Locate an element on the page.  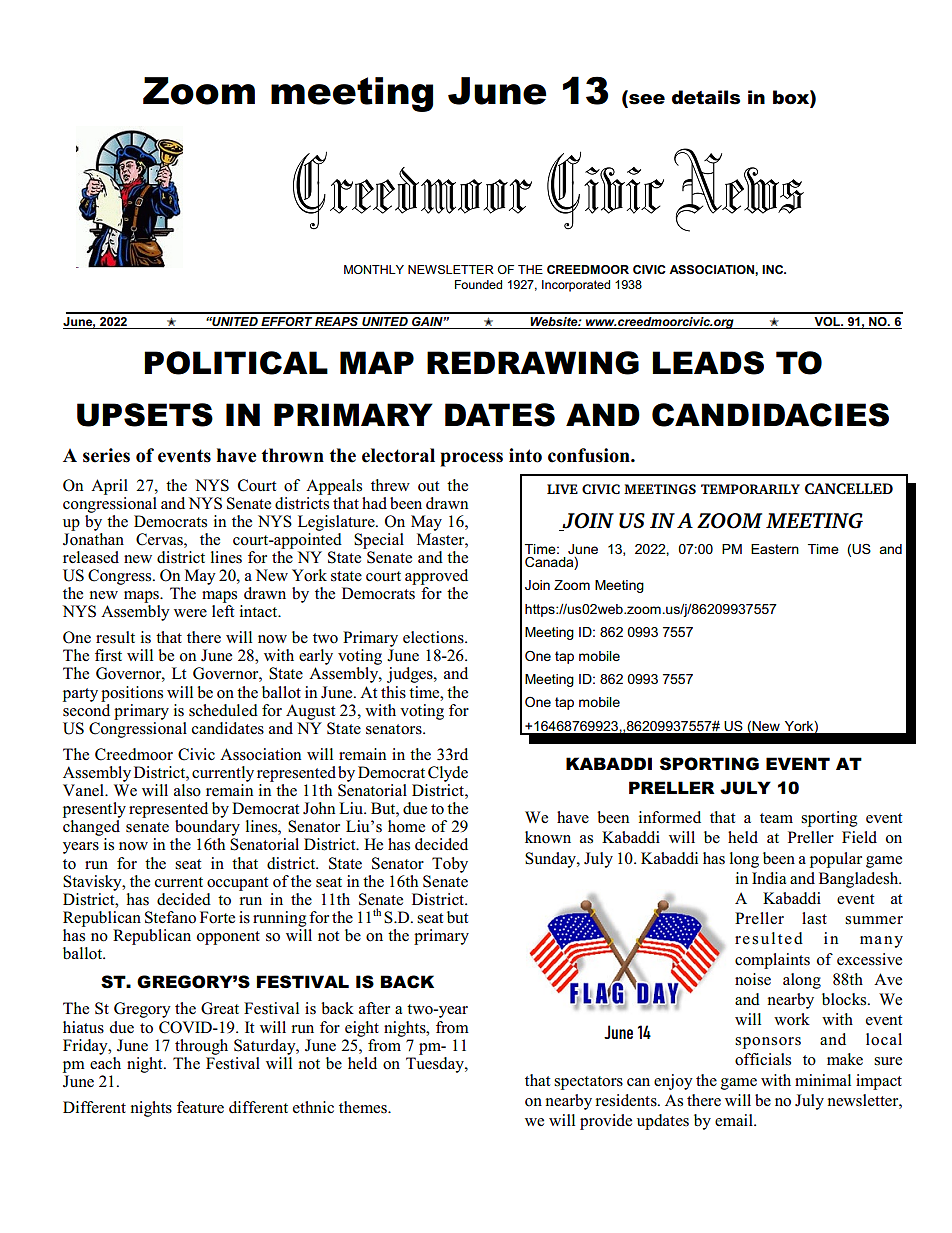
MONTHLY is located at coordinates (374, 269).
